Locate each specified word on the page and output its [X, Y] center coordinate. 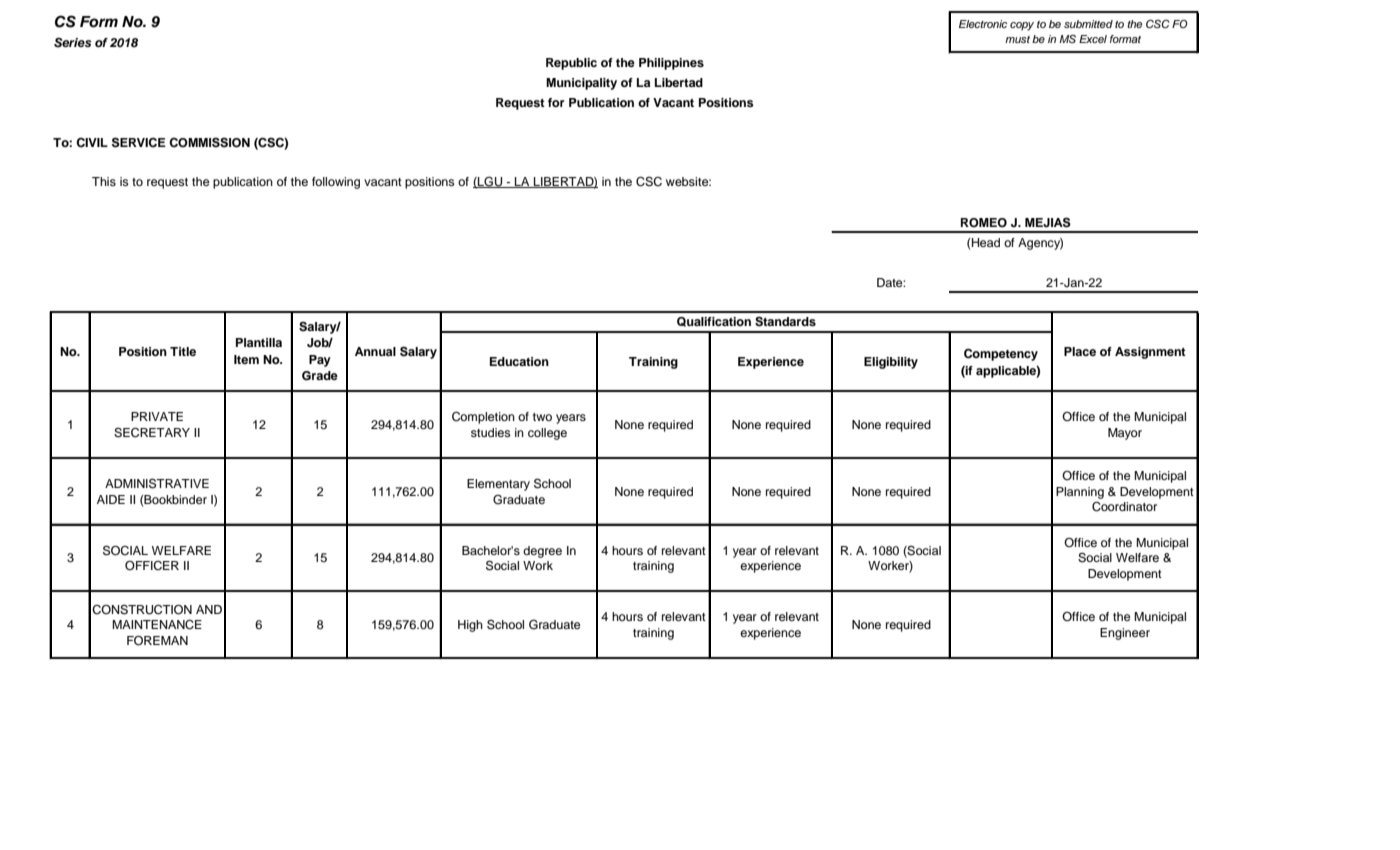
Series [73, 42]
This [104, 181]
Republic [571, 64]
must [1017, 39]
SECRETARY [152, 433]
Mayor [1125, 434]
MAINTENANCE [157, 625]
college [547, 434]
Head [986, 242]
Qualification [714, 322]
